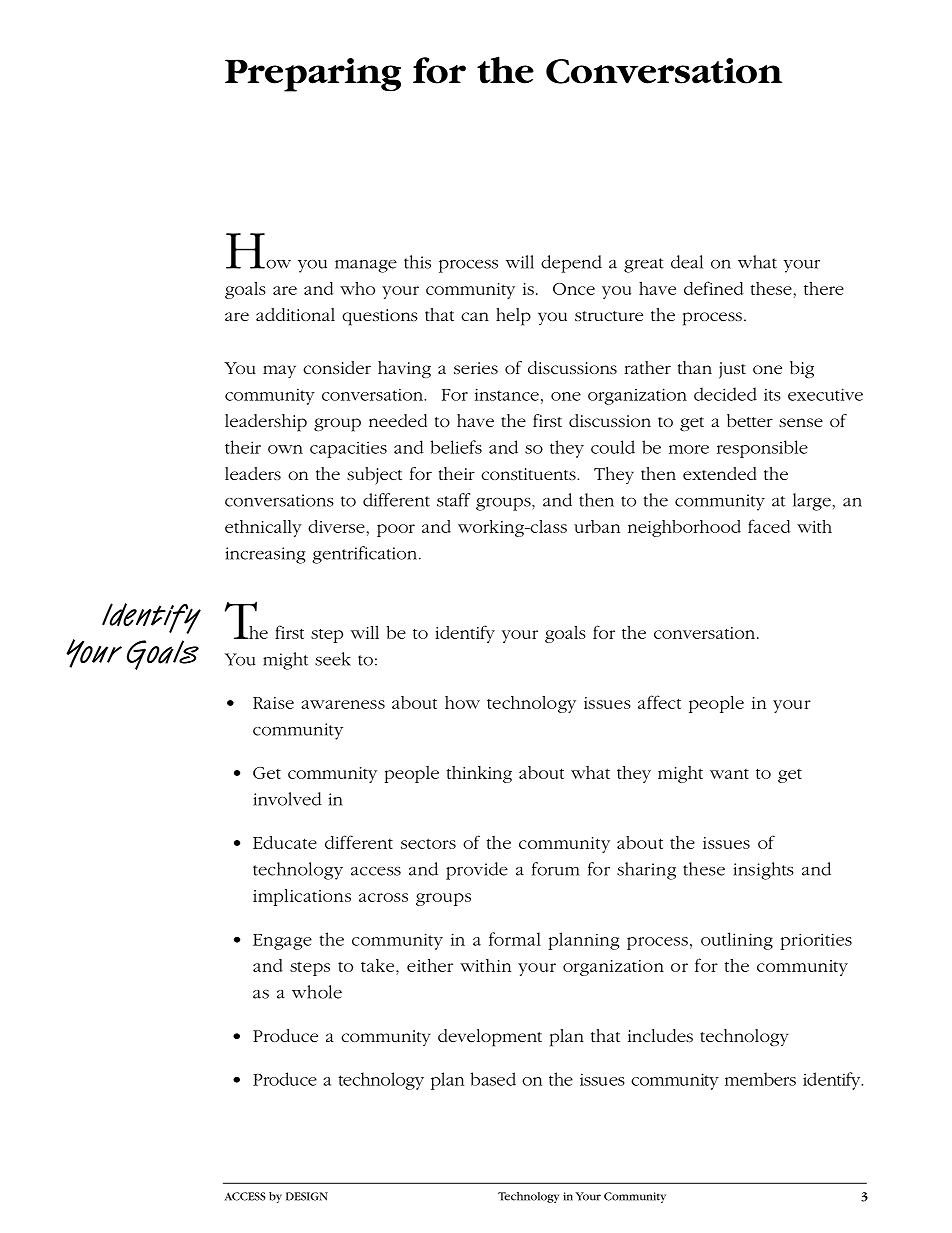 The image size is (952, 1233). I want to click on depend, so click(571, 264).
